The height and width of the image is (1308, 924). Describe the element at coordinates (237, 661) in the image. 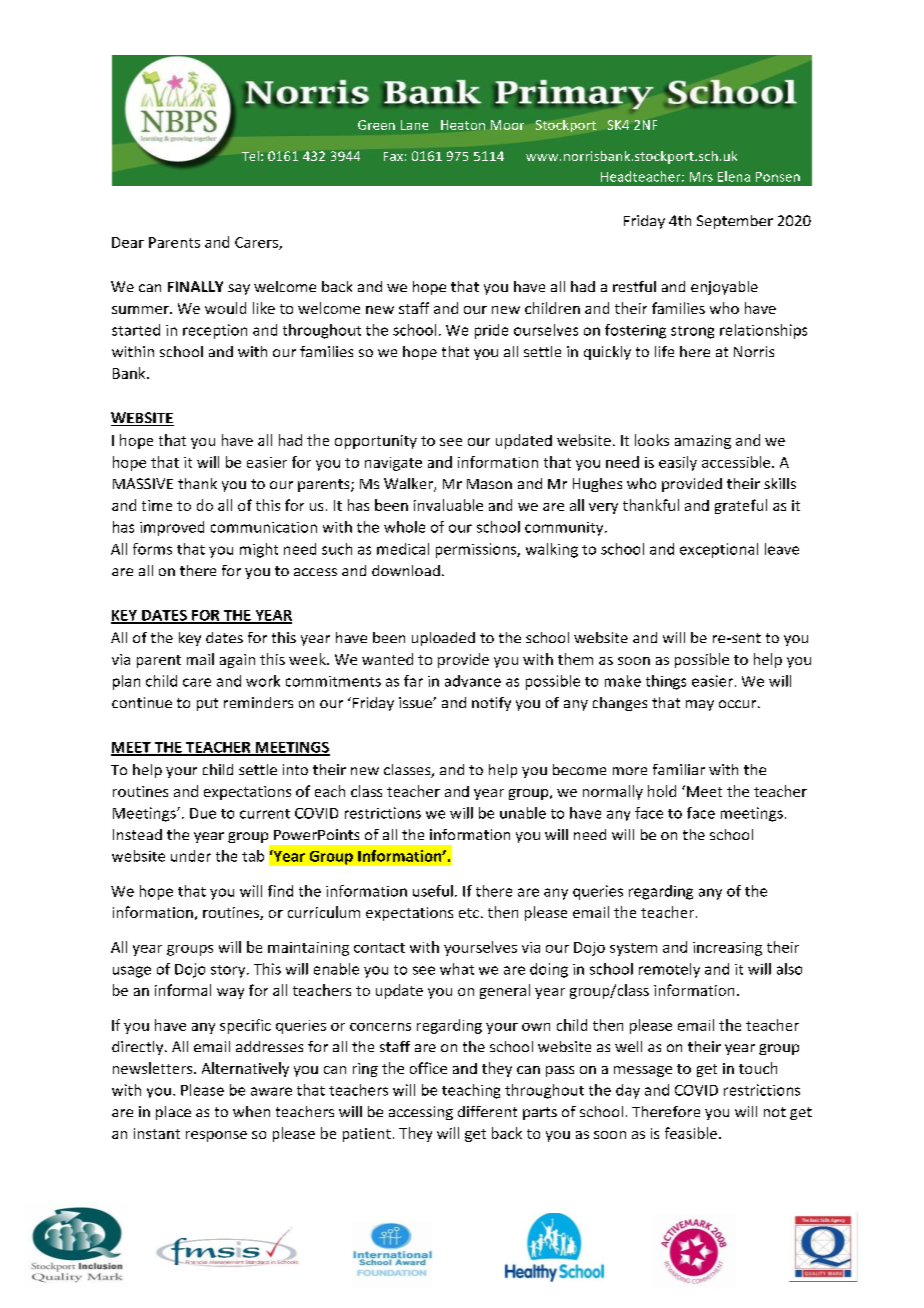

I see `again` at that location.
